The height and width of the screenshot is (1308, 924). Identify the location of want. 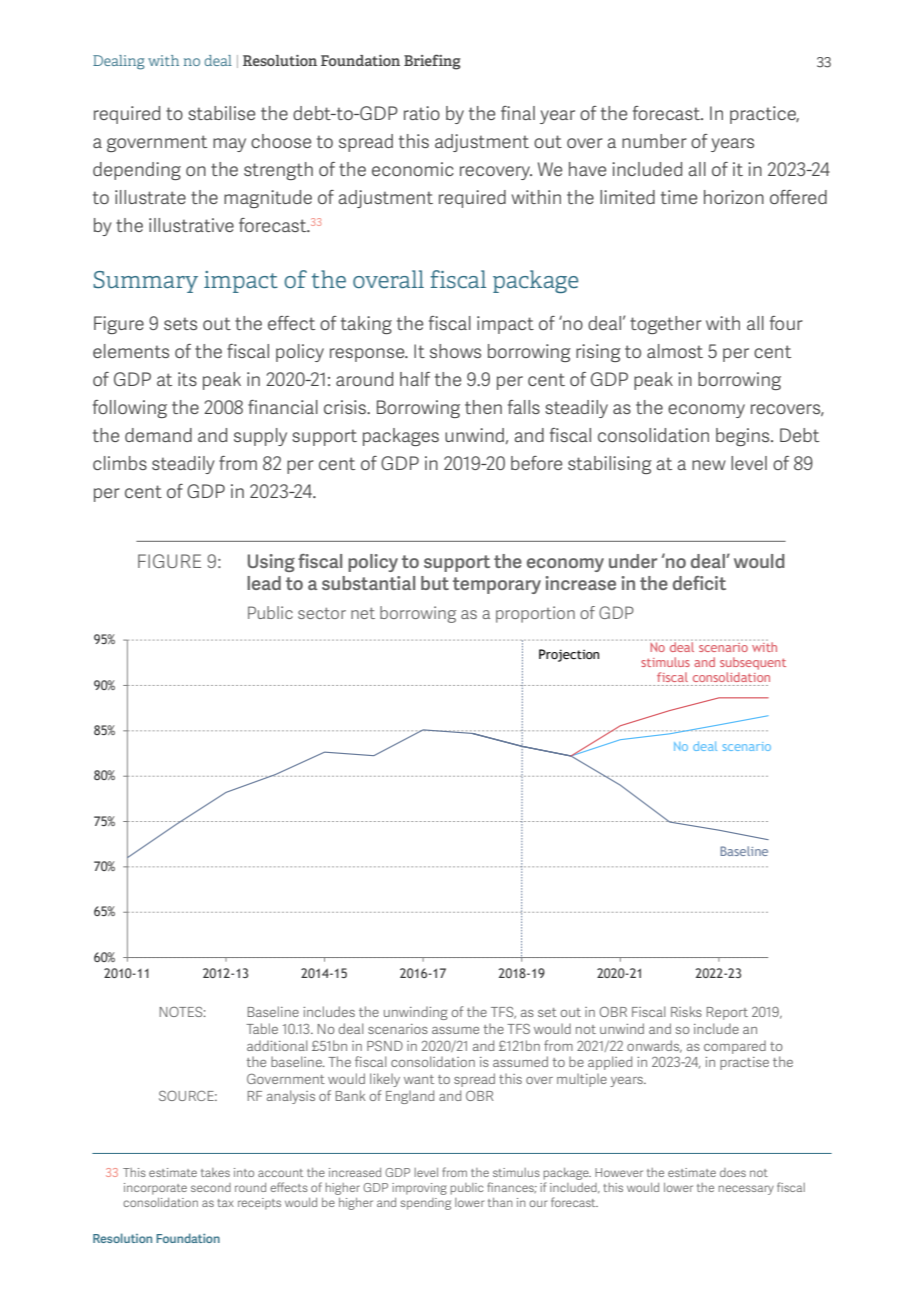
(419, 1079).
